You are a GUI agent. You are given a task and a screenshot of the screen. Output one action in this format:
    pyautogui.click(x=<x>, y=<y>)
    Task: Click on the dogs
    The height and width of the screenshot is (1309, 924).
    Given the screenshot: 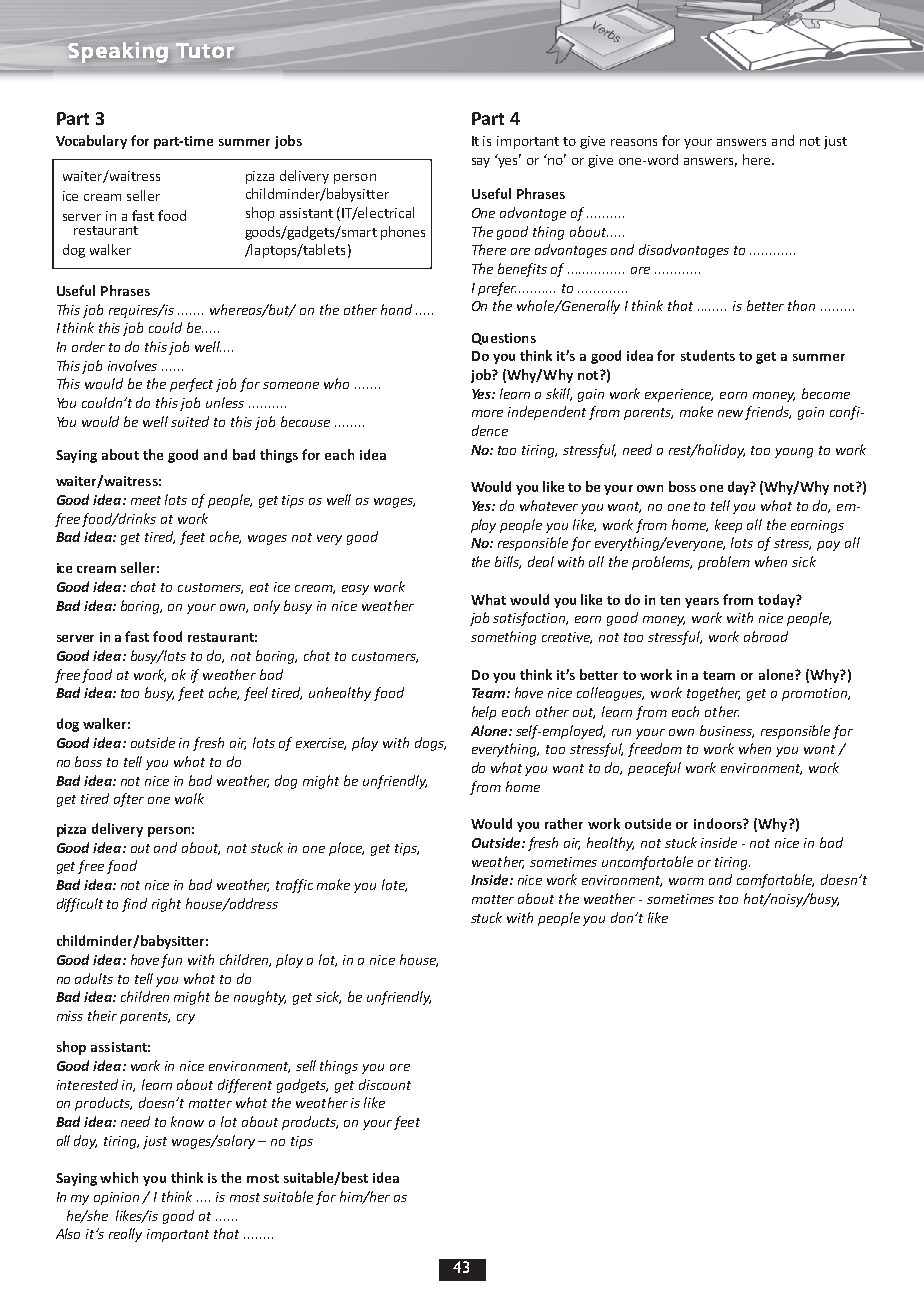 What is the action you would take?
    pyautogui.click(x=430, y=744)
